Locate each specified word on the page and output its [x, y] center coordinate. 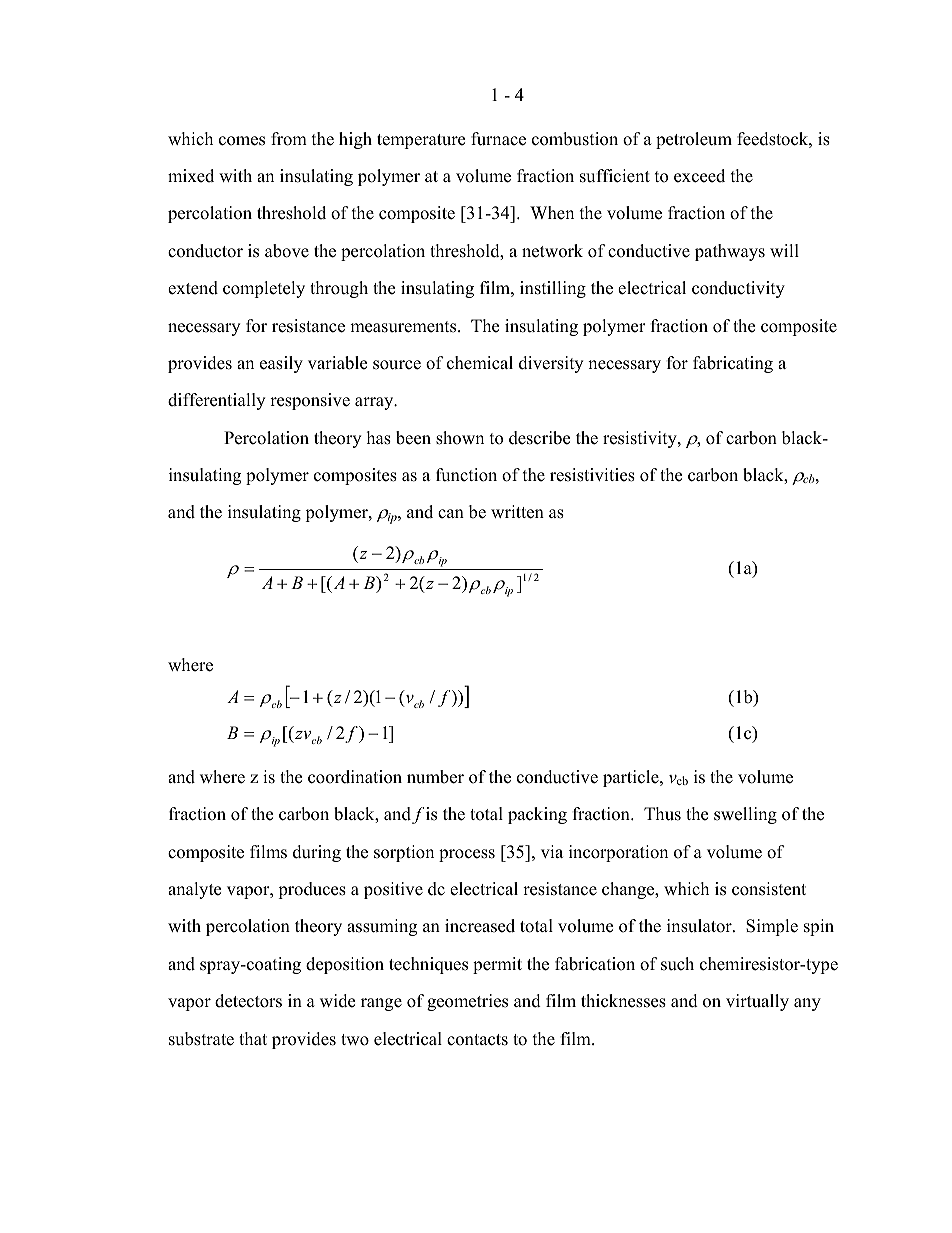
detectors [248, 1001]
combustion [575, 139]
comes [242, 141]
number [435, 777]
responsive [310, 401]
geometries [467, 1002]
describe [539, 438]
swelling [745, 815]
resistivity [641, 439]
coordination [355, 777]
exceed [699, 176]
